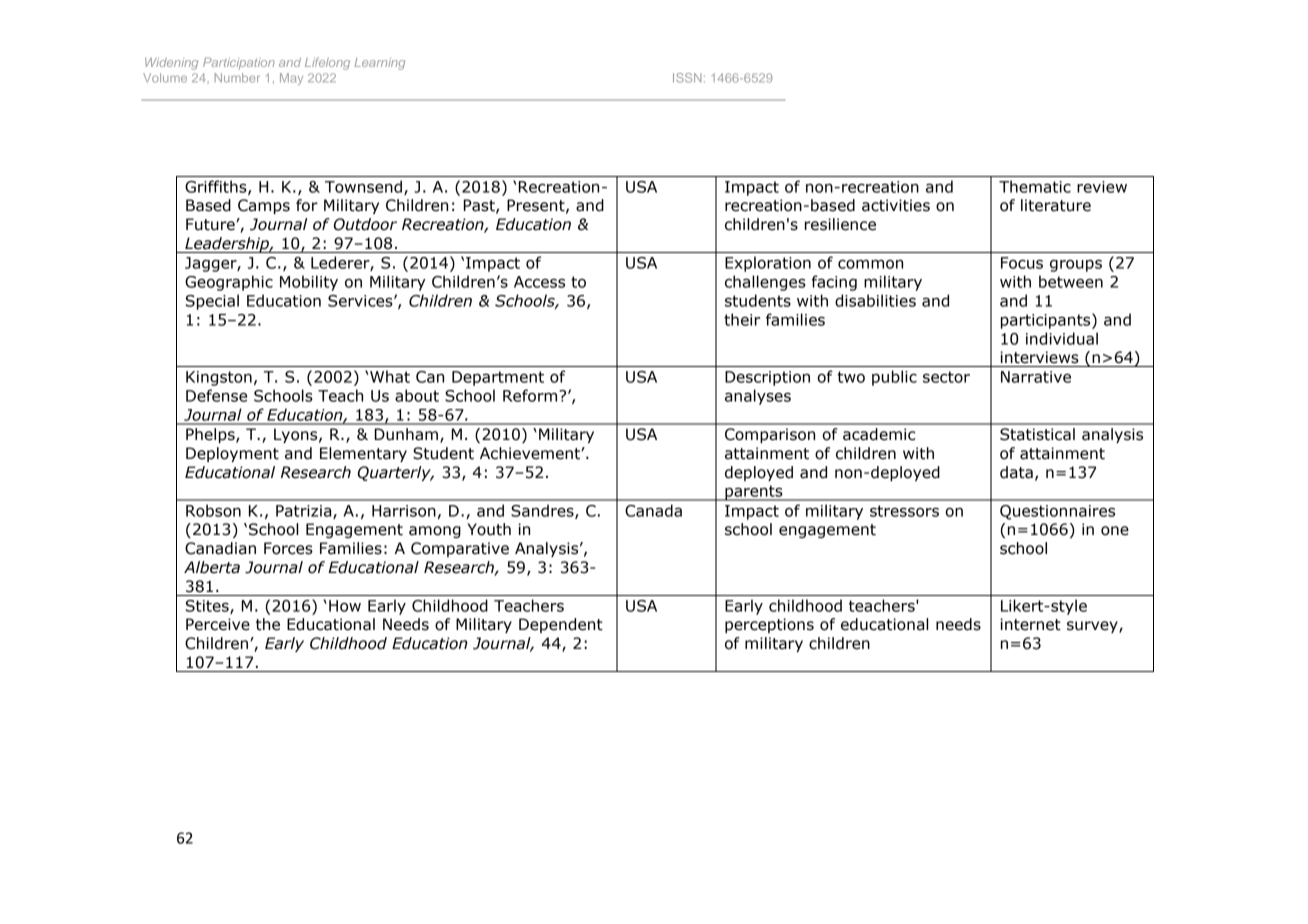 The image size is (1308, 924). What do you see at coordinates (742, 319) in the screenshot?
I see `their` at bounding box center [742, 319].
